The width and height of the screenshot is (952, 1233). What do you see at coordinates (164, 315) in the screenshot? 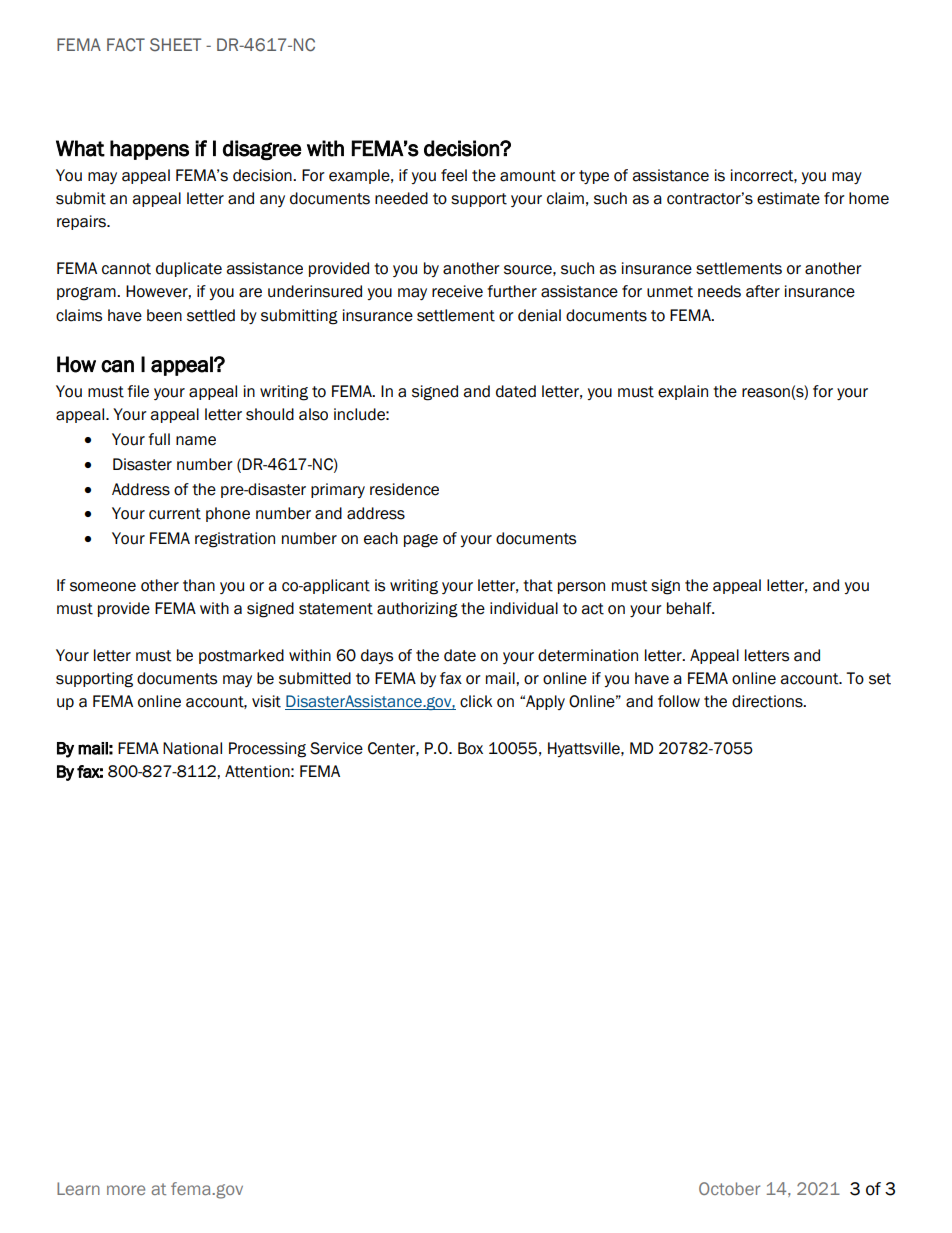
I see `been` at bounding box center [164, 315].
